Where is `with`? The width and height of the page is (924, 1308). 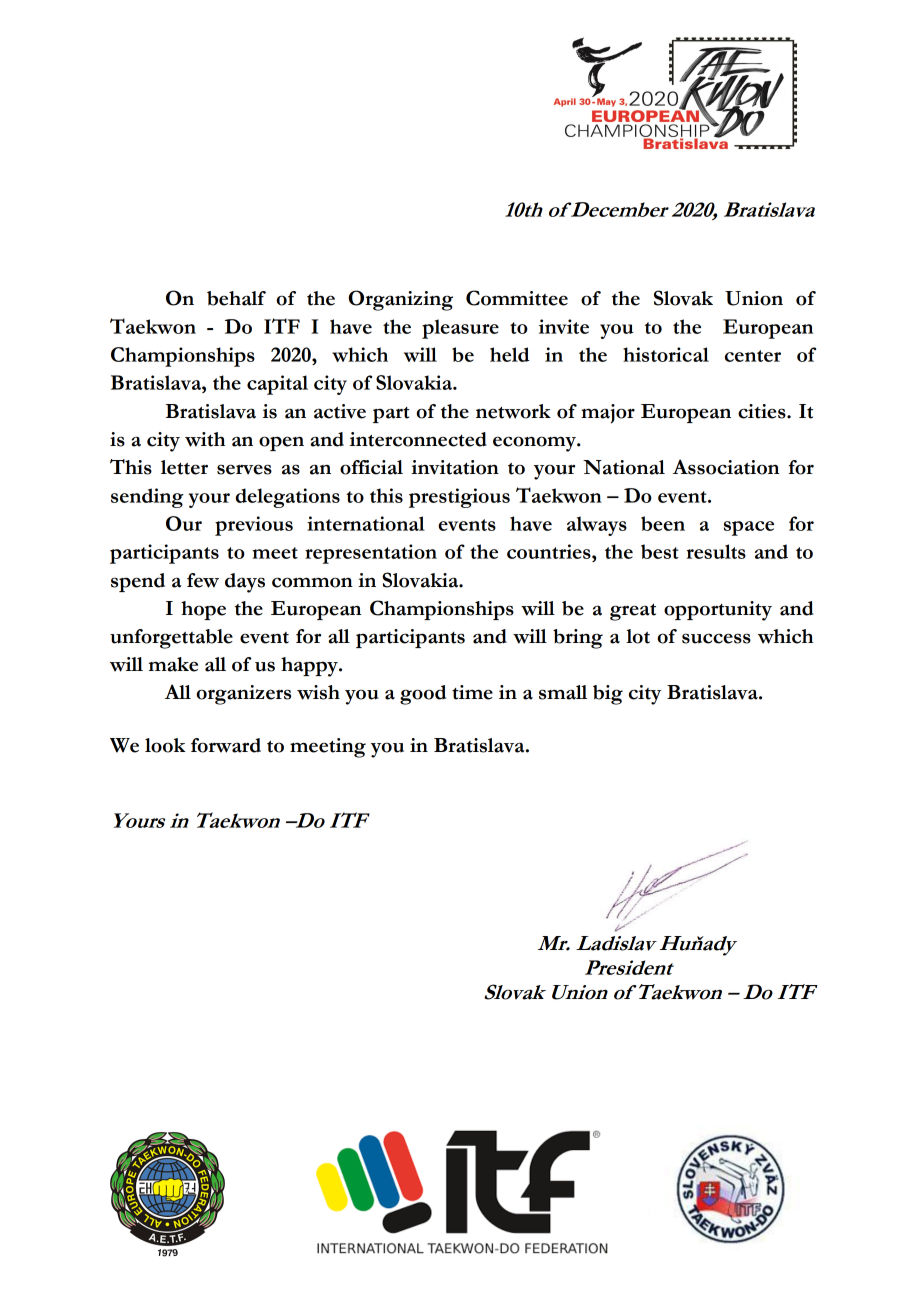 with is located at coordinates (205, 439).
